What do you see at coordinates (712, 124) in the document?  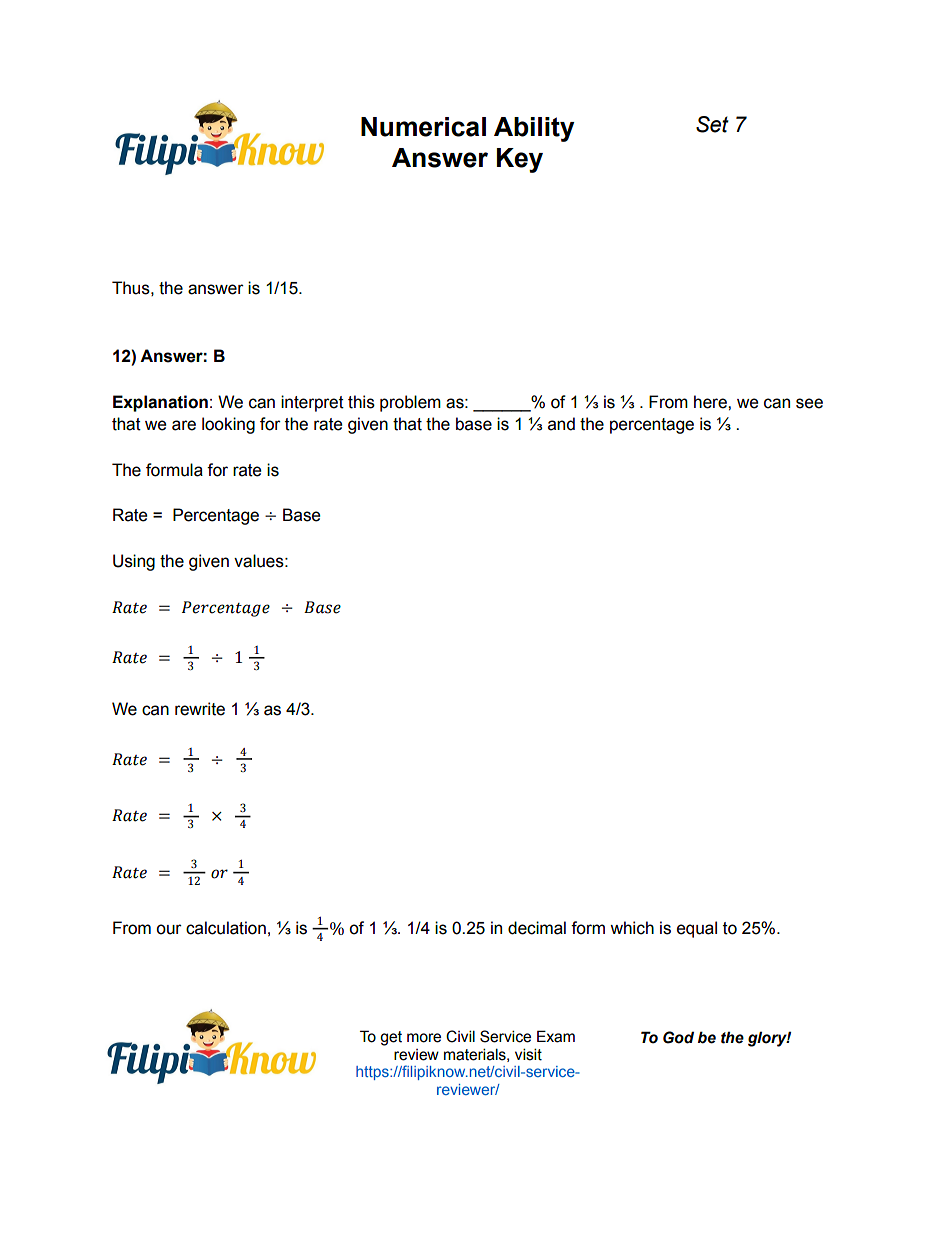 I see `Set` at bounding box center [712, 124].
